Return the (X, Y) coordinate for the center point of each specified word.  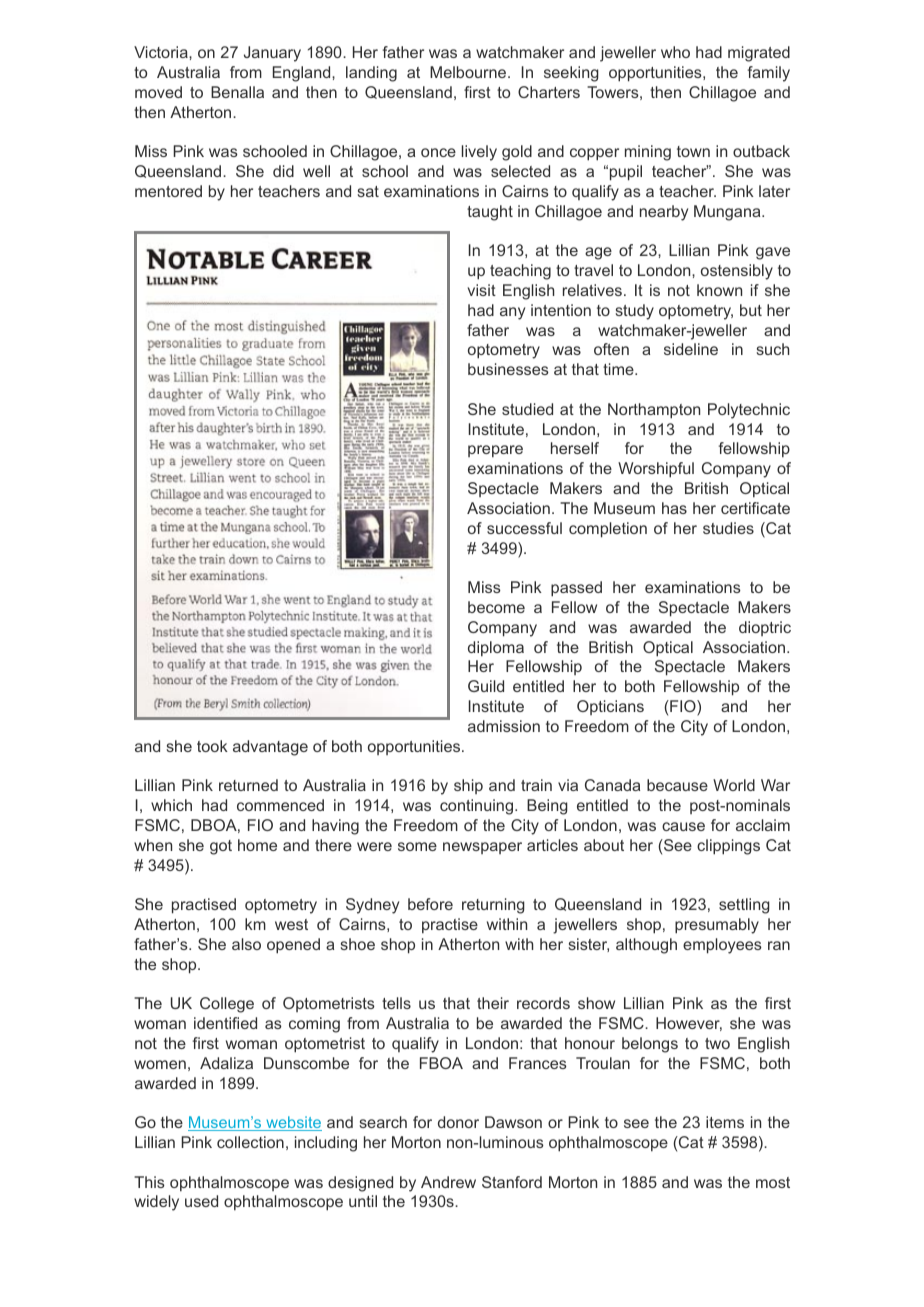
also (246, 944)
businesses (508, 369)
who (675, 52)
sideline (691, 349)
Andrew (448, 1182)
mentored (168, 191)
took (212, 746)
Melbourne (469, 72)
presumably (717, 926)
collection (250, 1142)
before (430, 904)
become (496, 607)
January (272, 54)
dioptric (765, 628)
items (725, 1122)
